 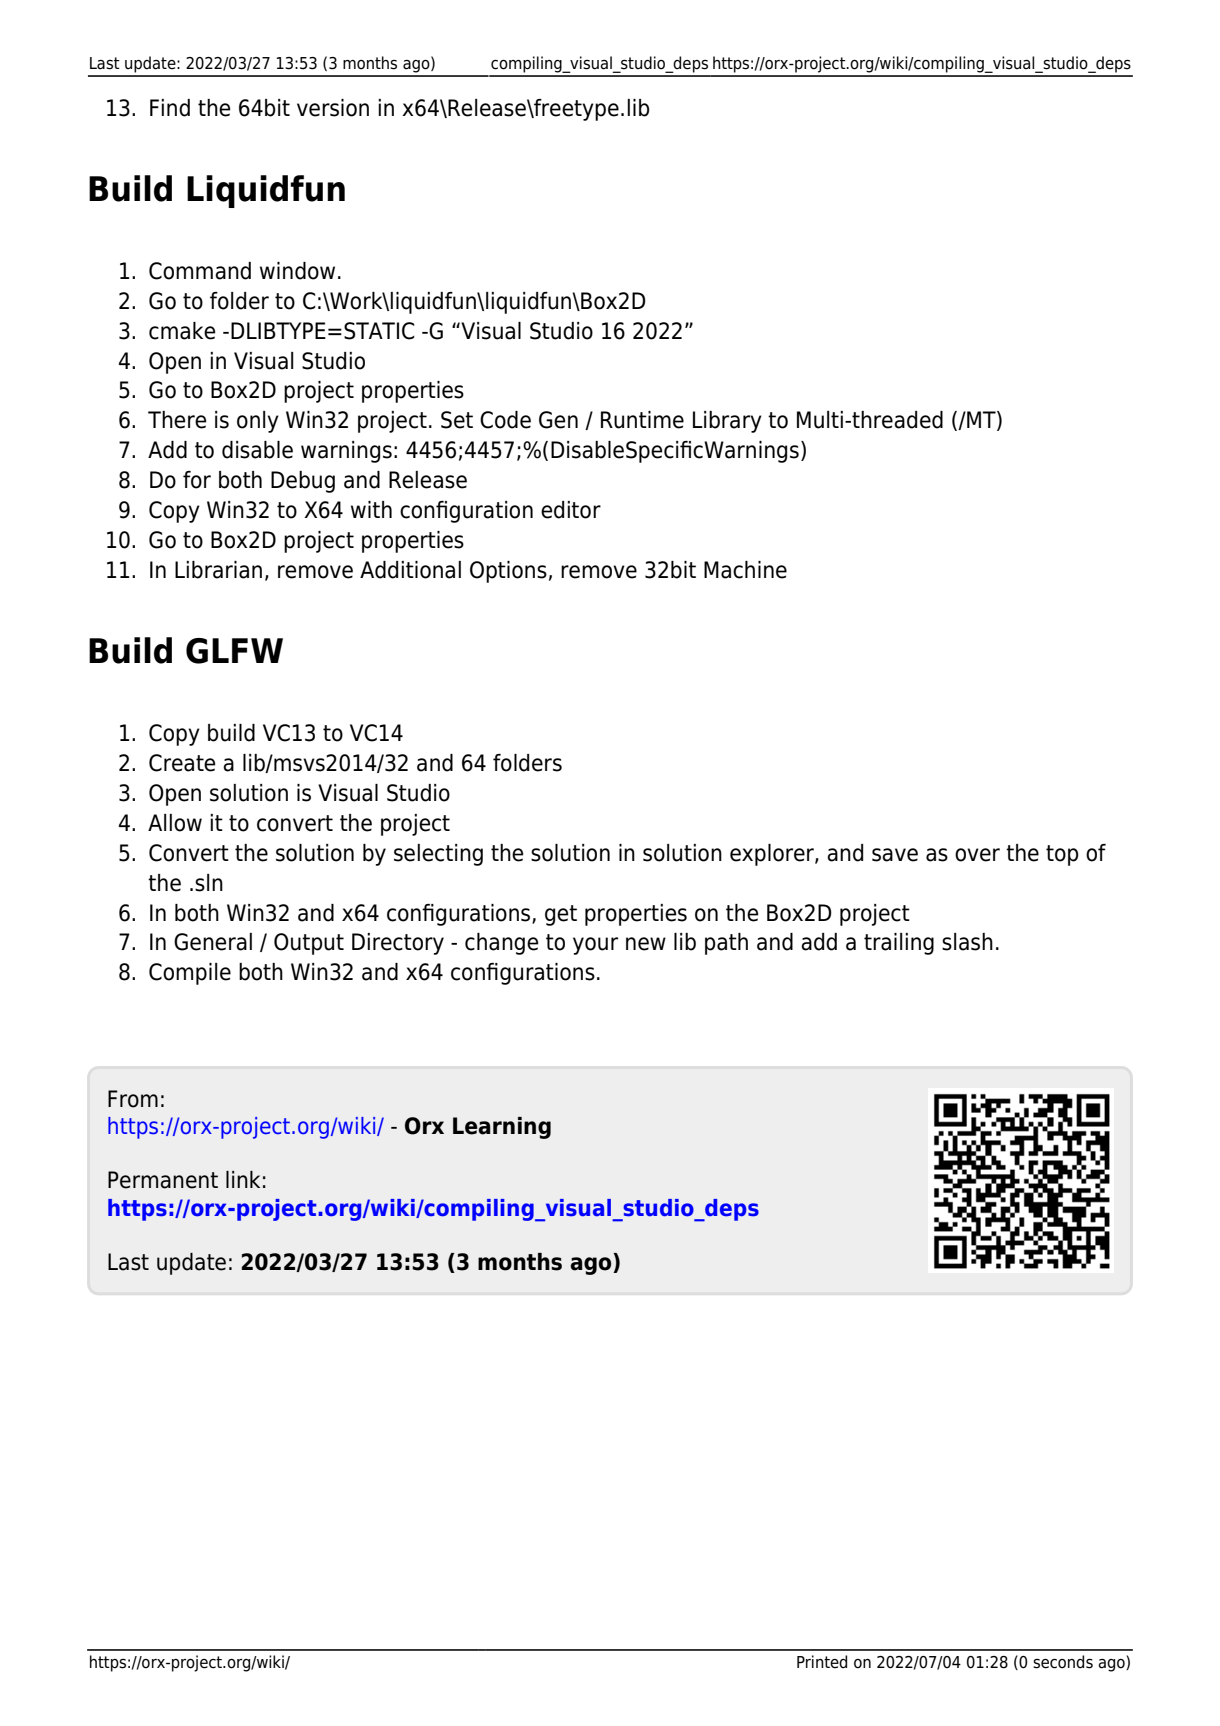 I want to click on GLFW, so click(x=234, y=651).
